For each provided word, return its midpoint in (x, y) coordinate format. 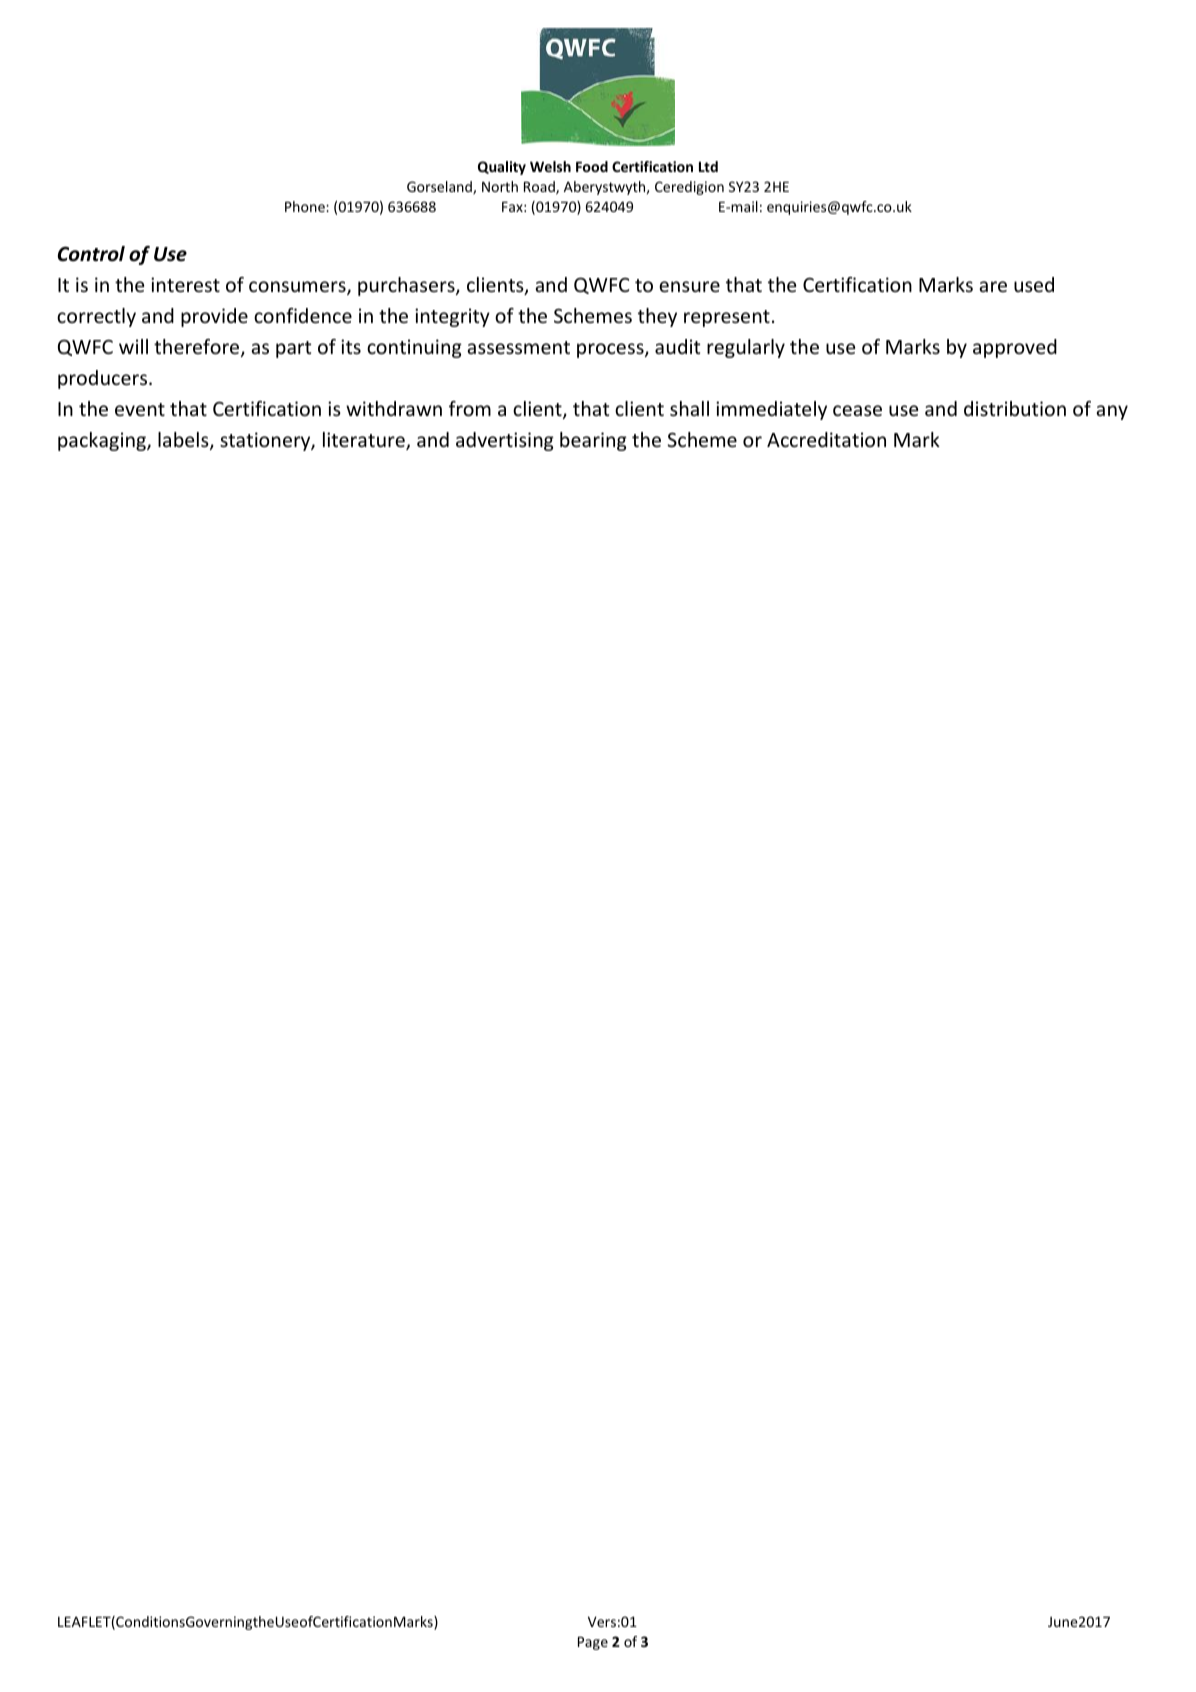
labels (184, 441)
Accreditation (826, 439)
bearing (593, 441)
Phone (306, 206)
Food (592, 166)
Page (593, 1643)
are (993, 286)
